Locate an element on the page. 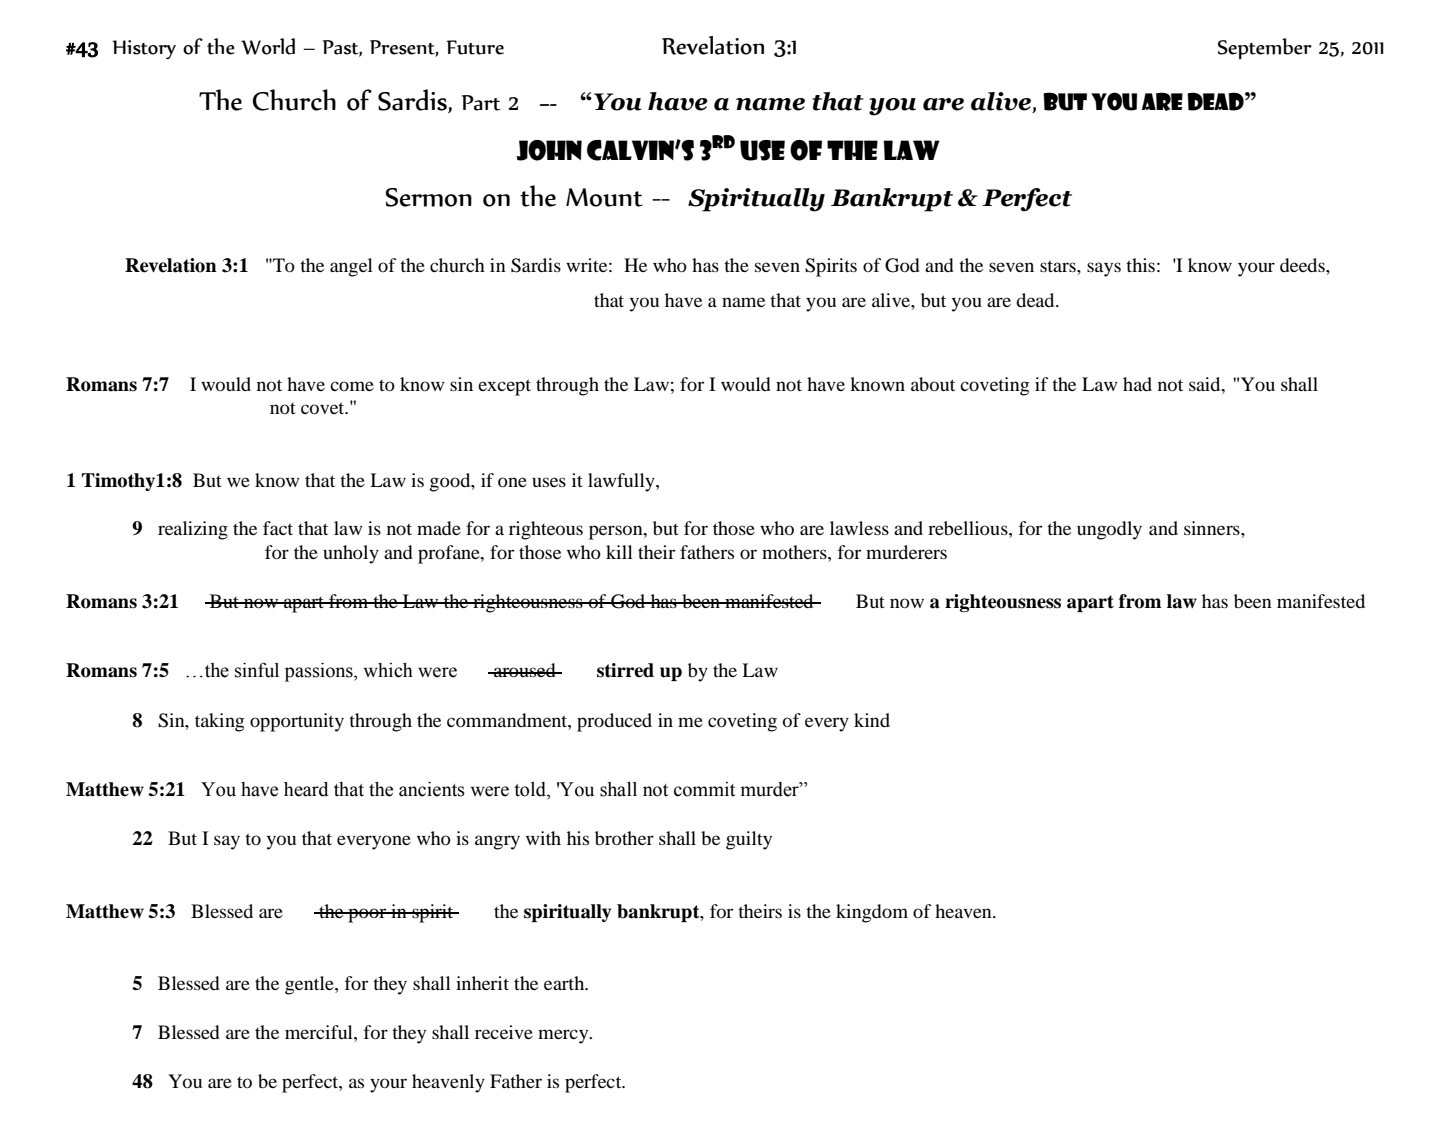 The height and width of the page is (1125, 1456). September is located at coordinates (1265, 48).
